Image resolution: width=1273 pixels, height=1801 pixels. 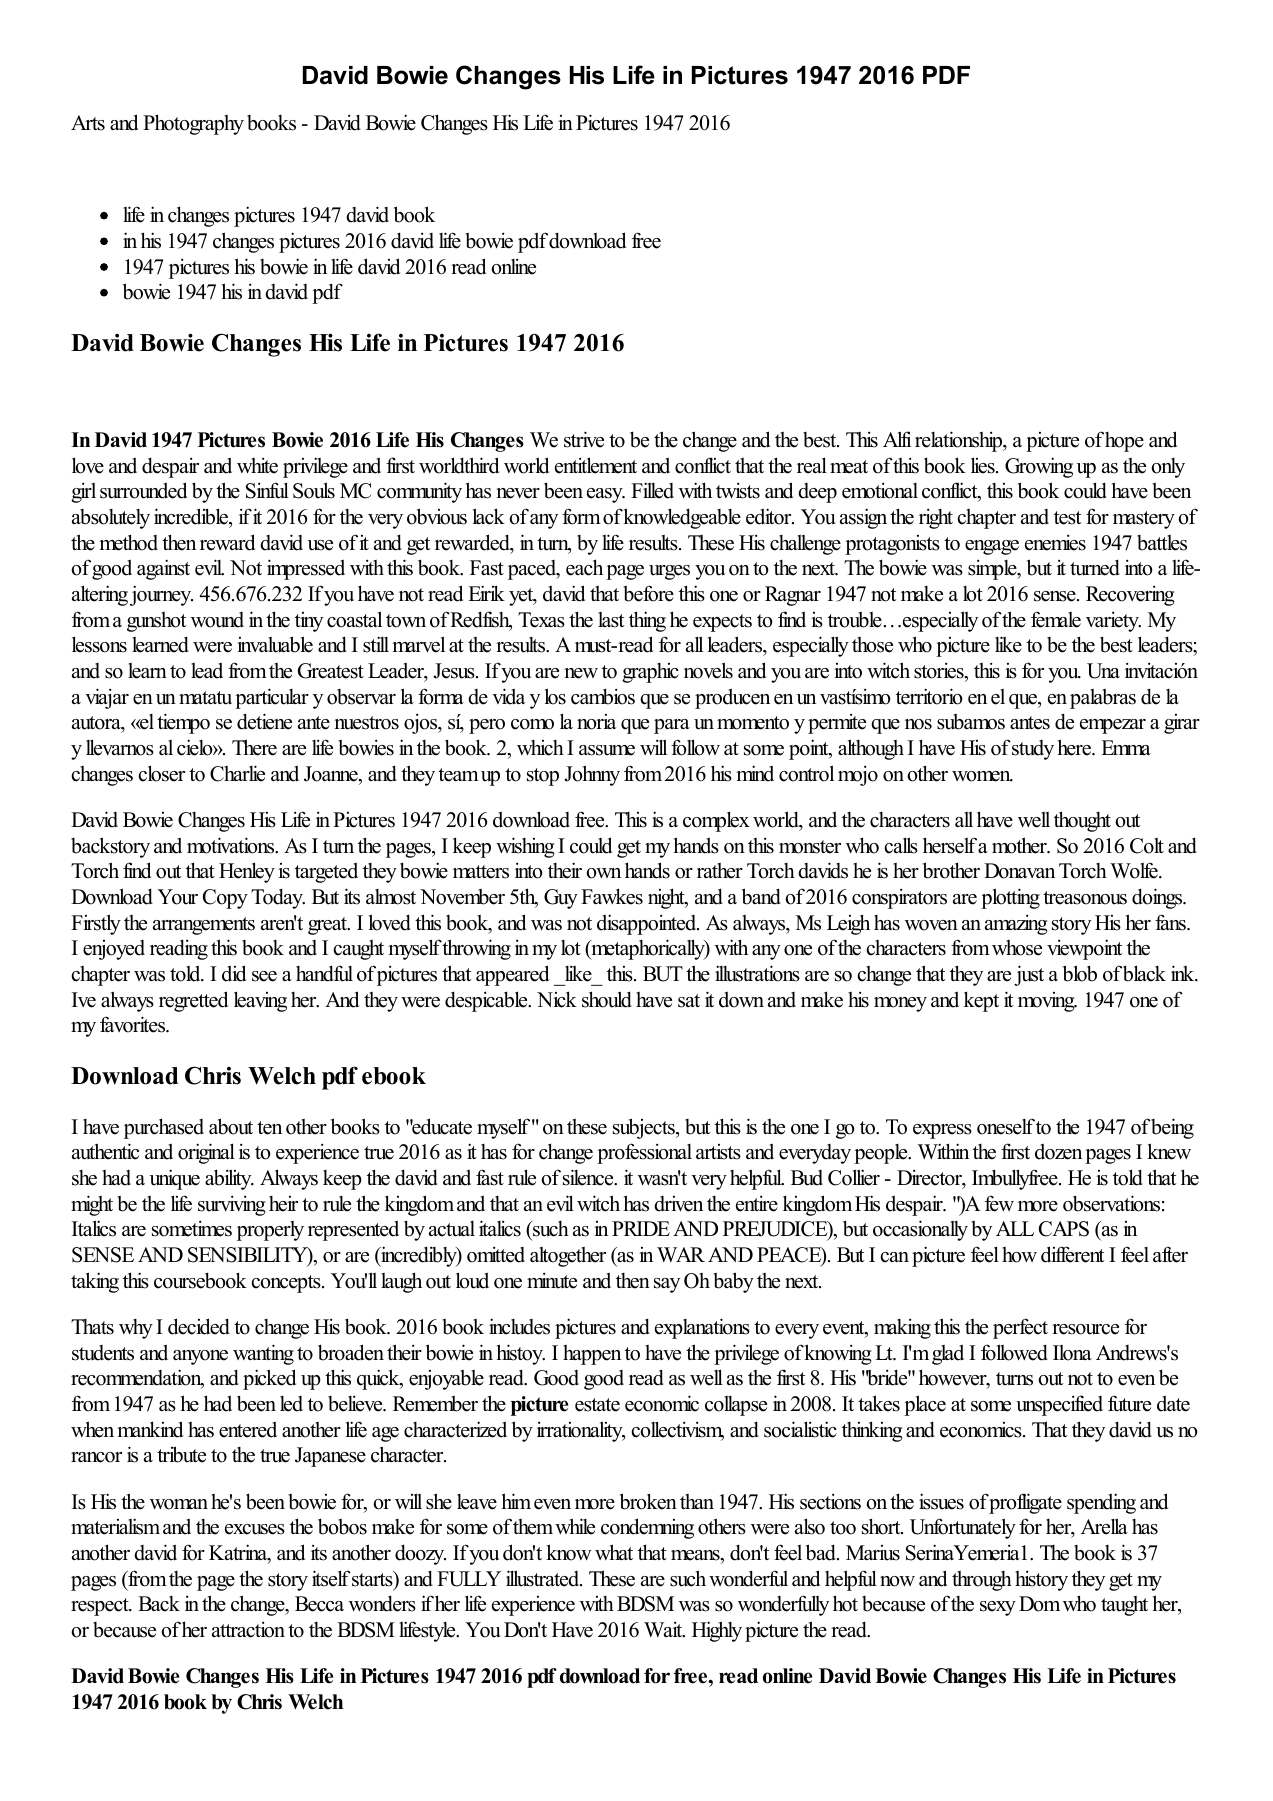 What do you see at coordinates (231, 1126) in the screenshot?
I see `about` at bounding box center [231, 1126].
